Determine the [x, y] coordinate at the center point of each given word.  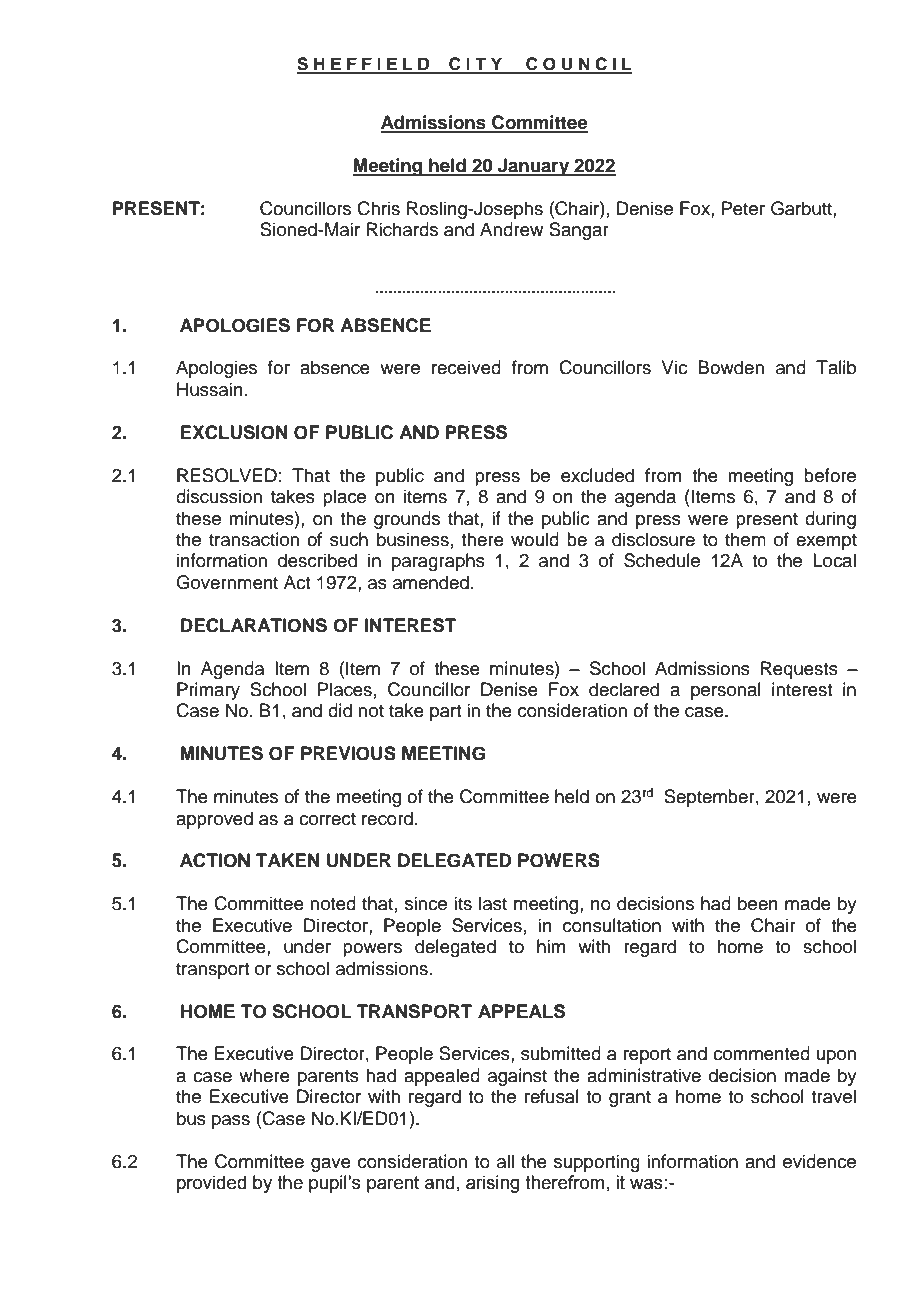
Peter [743, 208]
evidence [819, 1161]
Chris [378, 208]
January [534, 167]
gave [331, 1165]
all [505, 1161]
